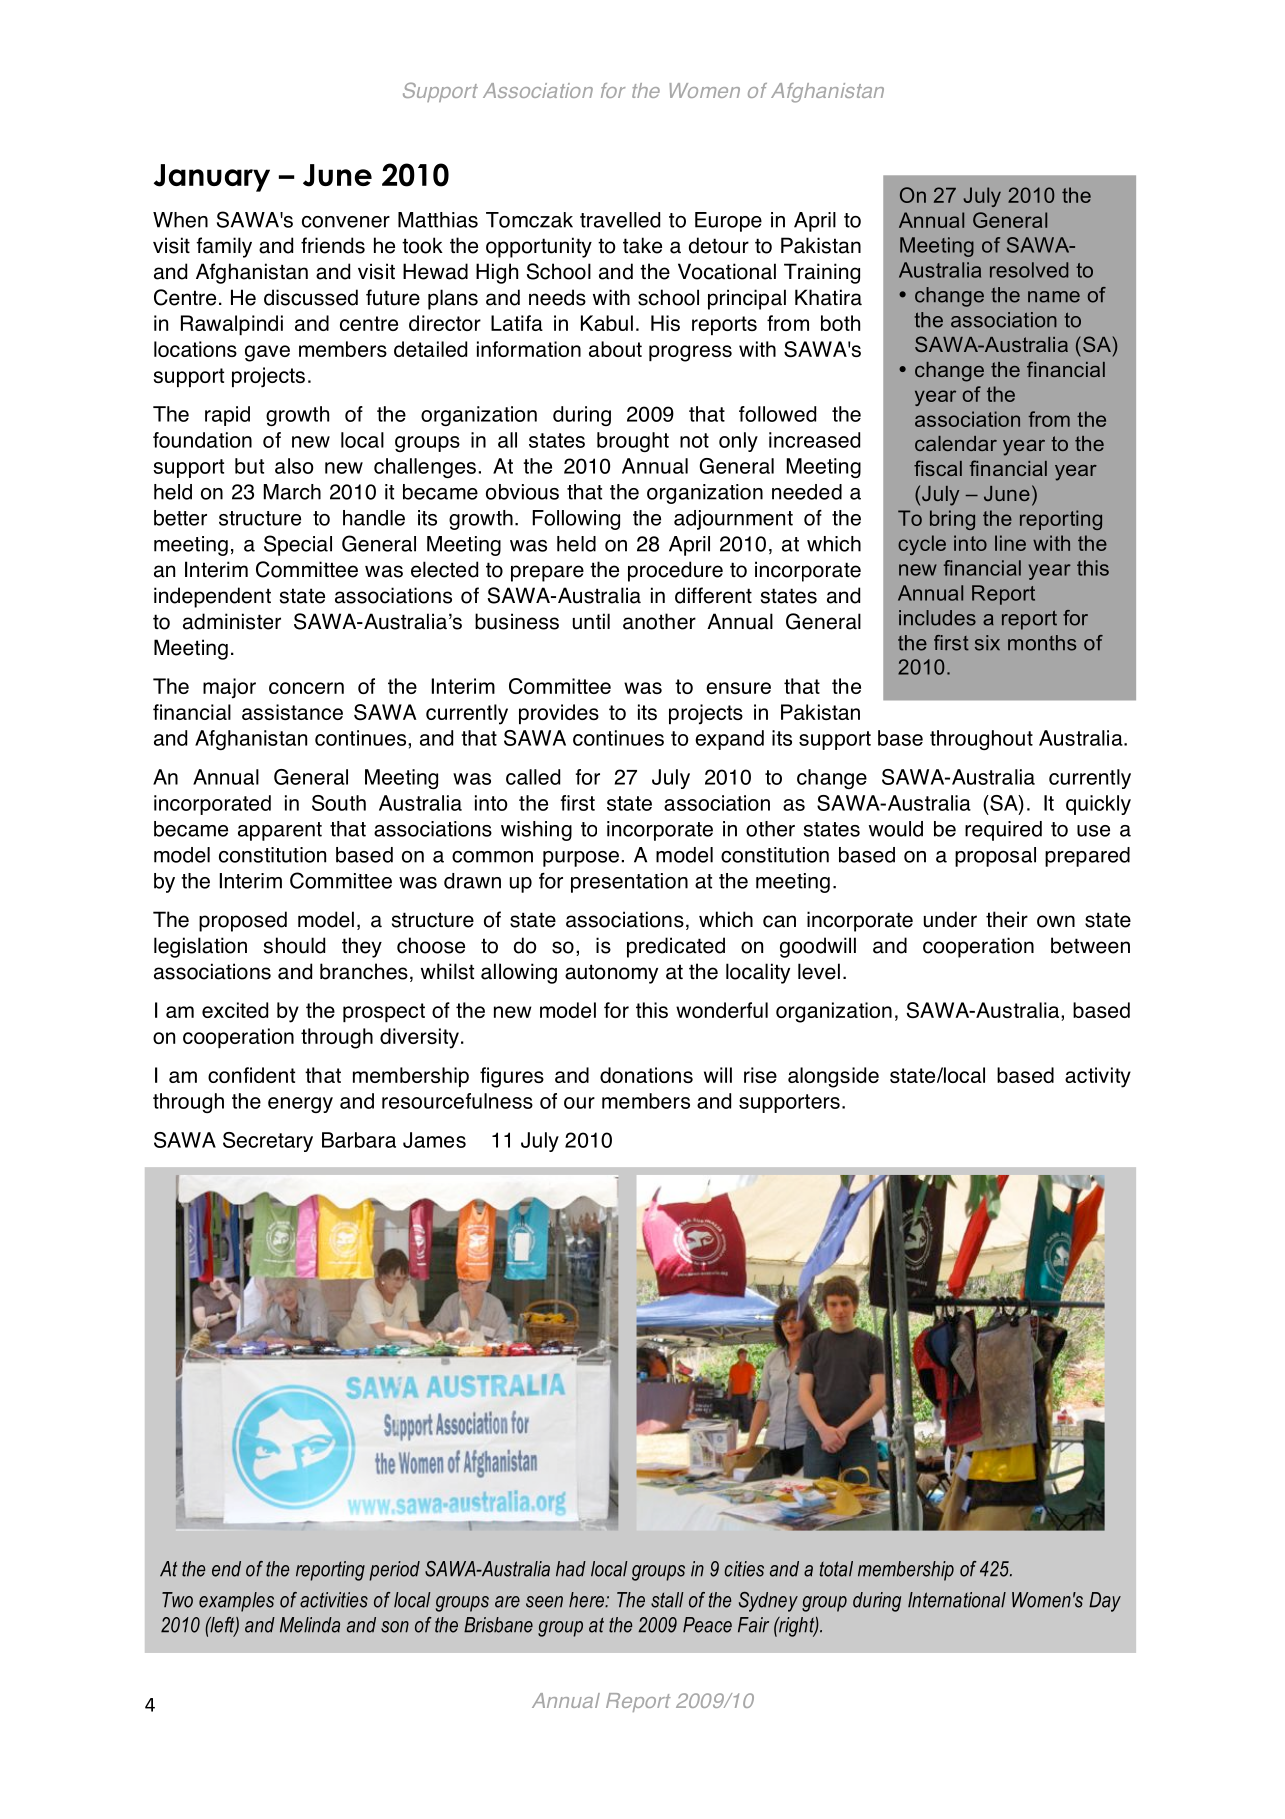  Describe the element at coordinates (334, 1600) in the image. I see `activities` at that location.
